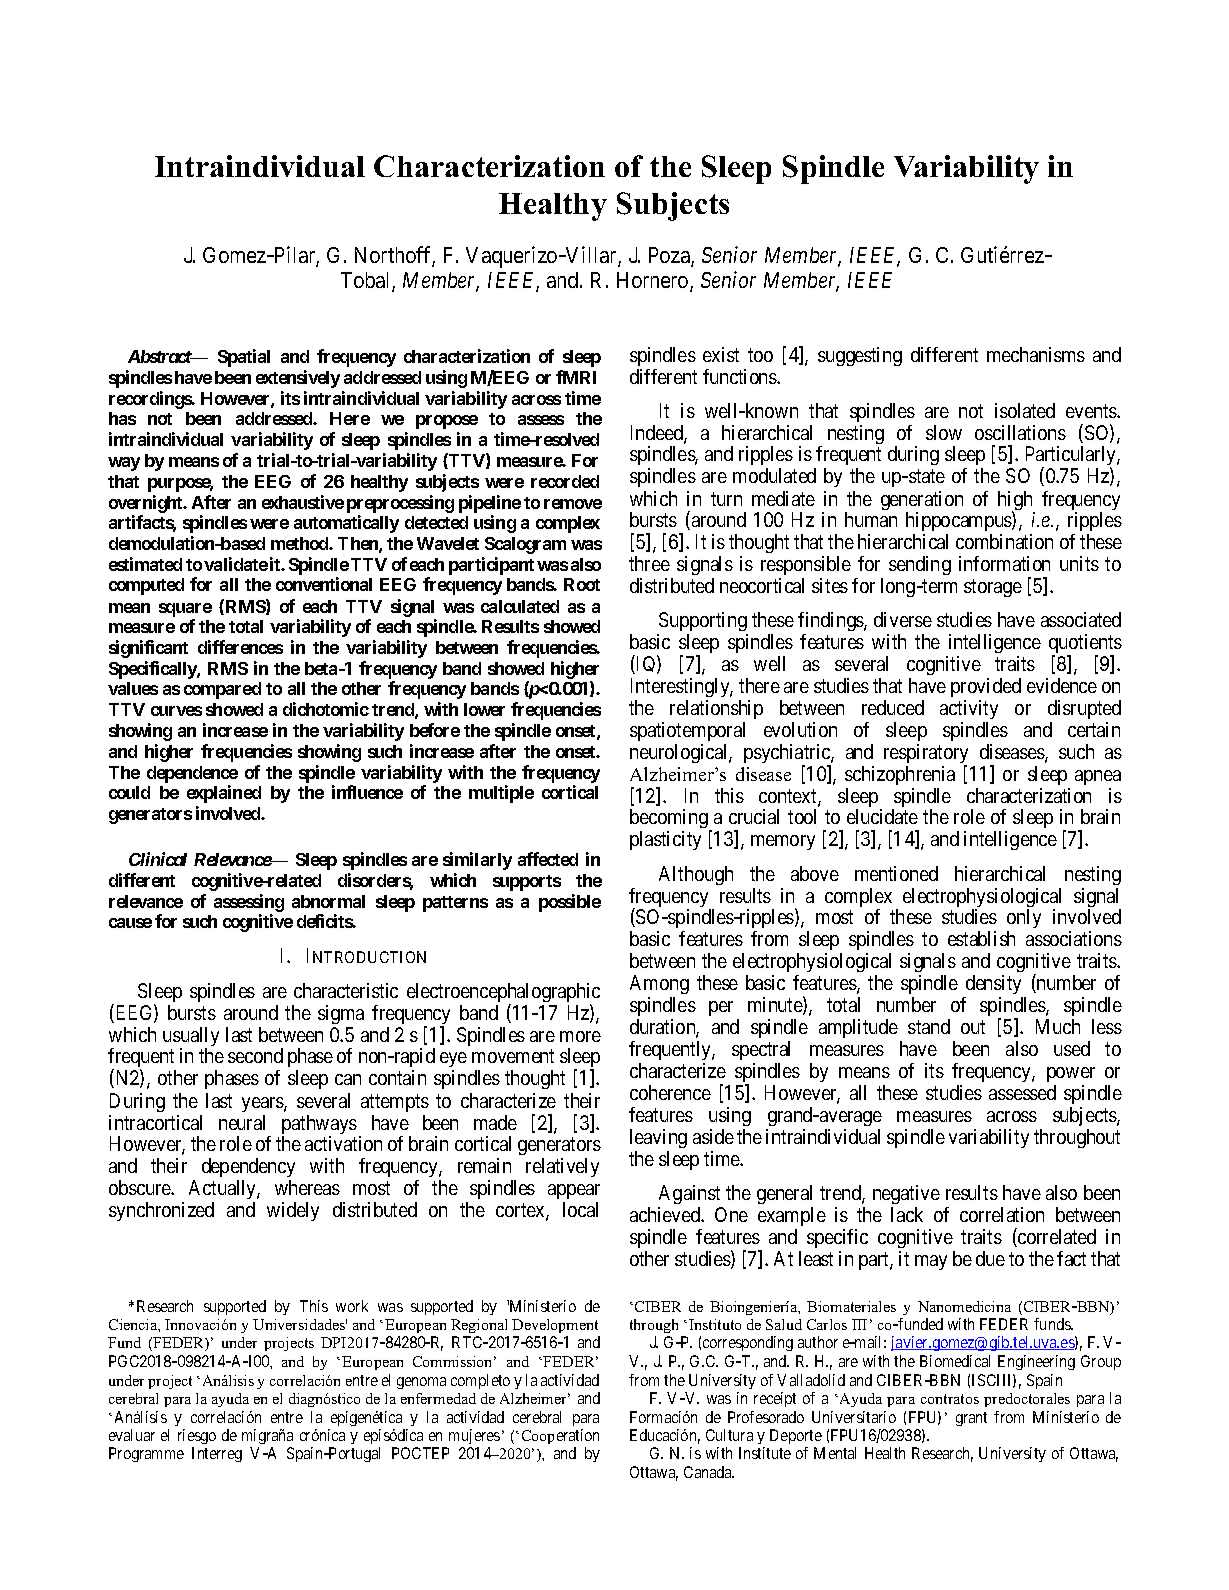 Image resolution: width=1229 pixels, height=1590 pixels. I want to click on isolated, so click(1025, 410).
